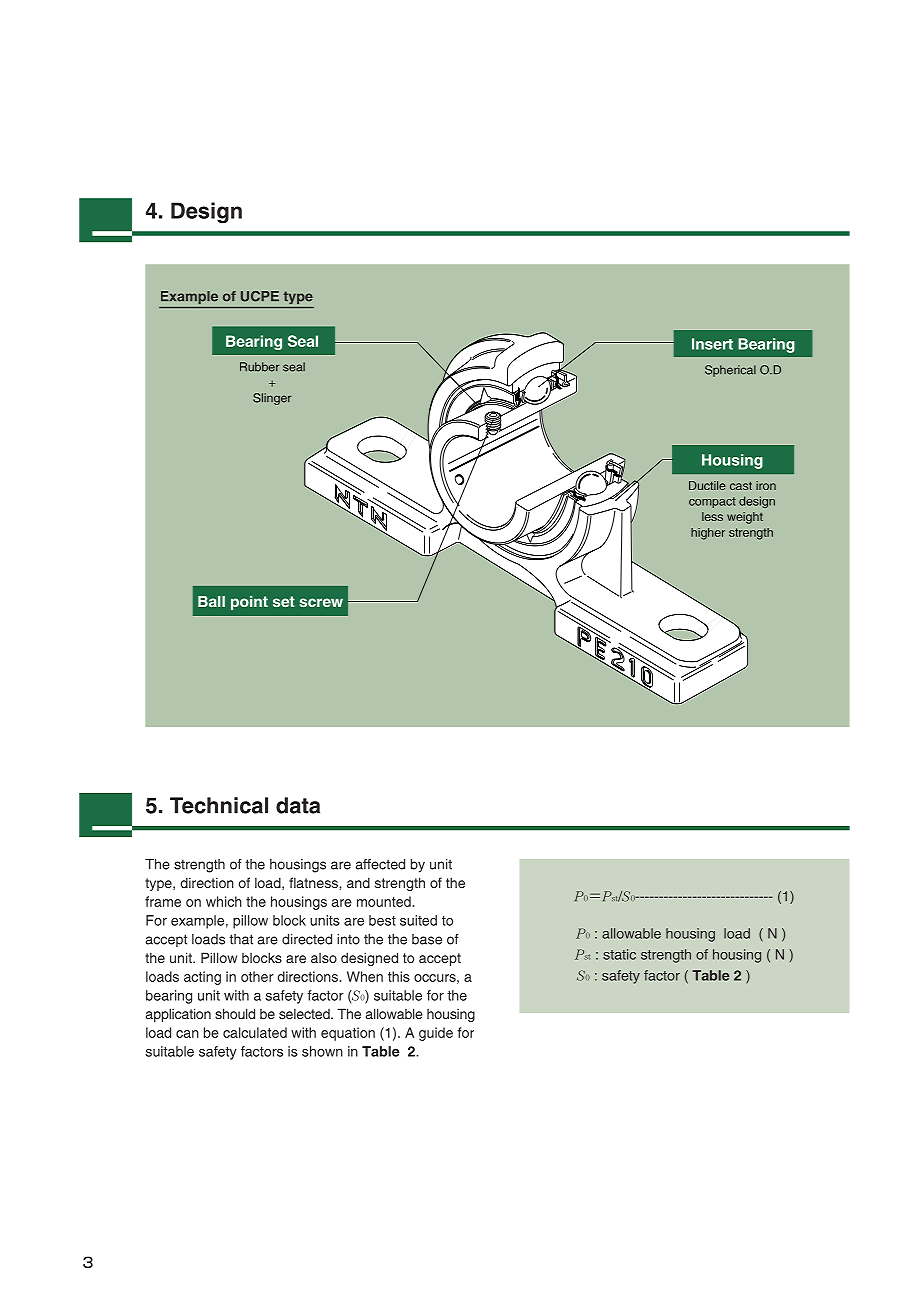 Image resolution: width=924 pixels, height=1307 pixels. What do you see at coordinates (380, 864) in the screenshot?
I see `affected` at bounding box center [380, 864].
